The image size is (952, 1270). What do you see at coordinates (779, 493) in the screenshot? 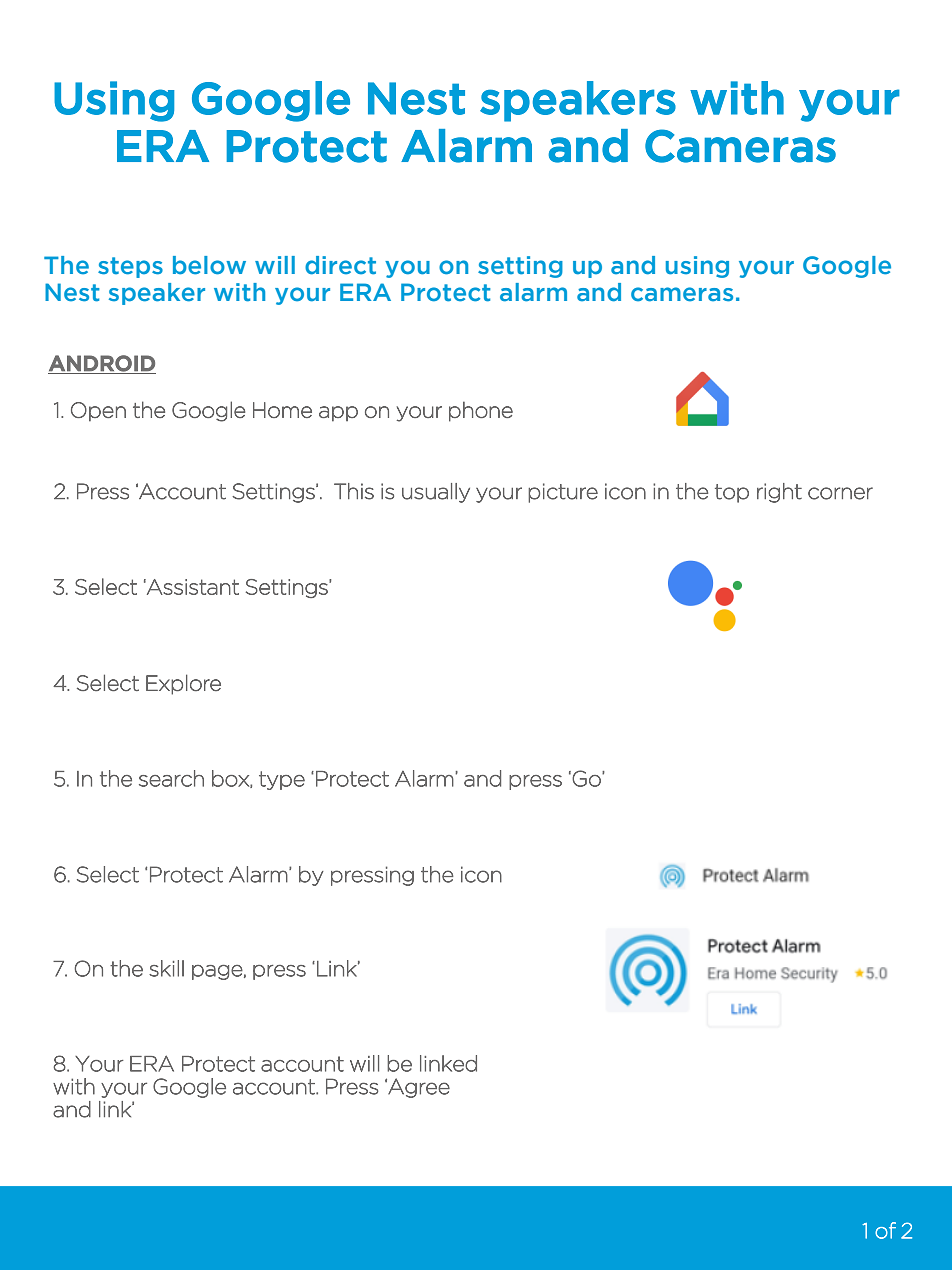
I see `right` at bounding box center [779, 493].
